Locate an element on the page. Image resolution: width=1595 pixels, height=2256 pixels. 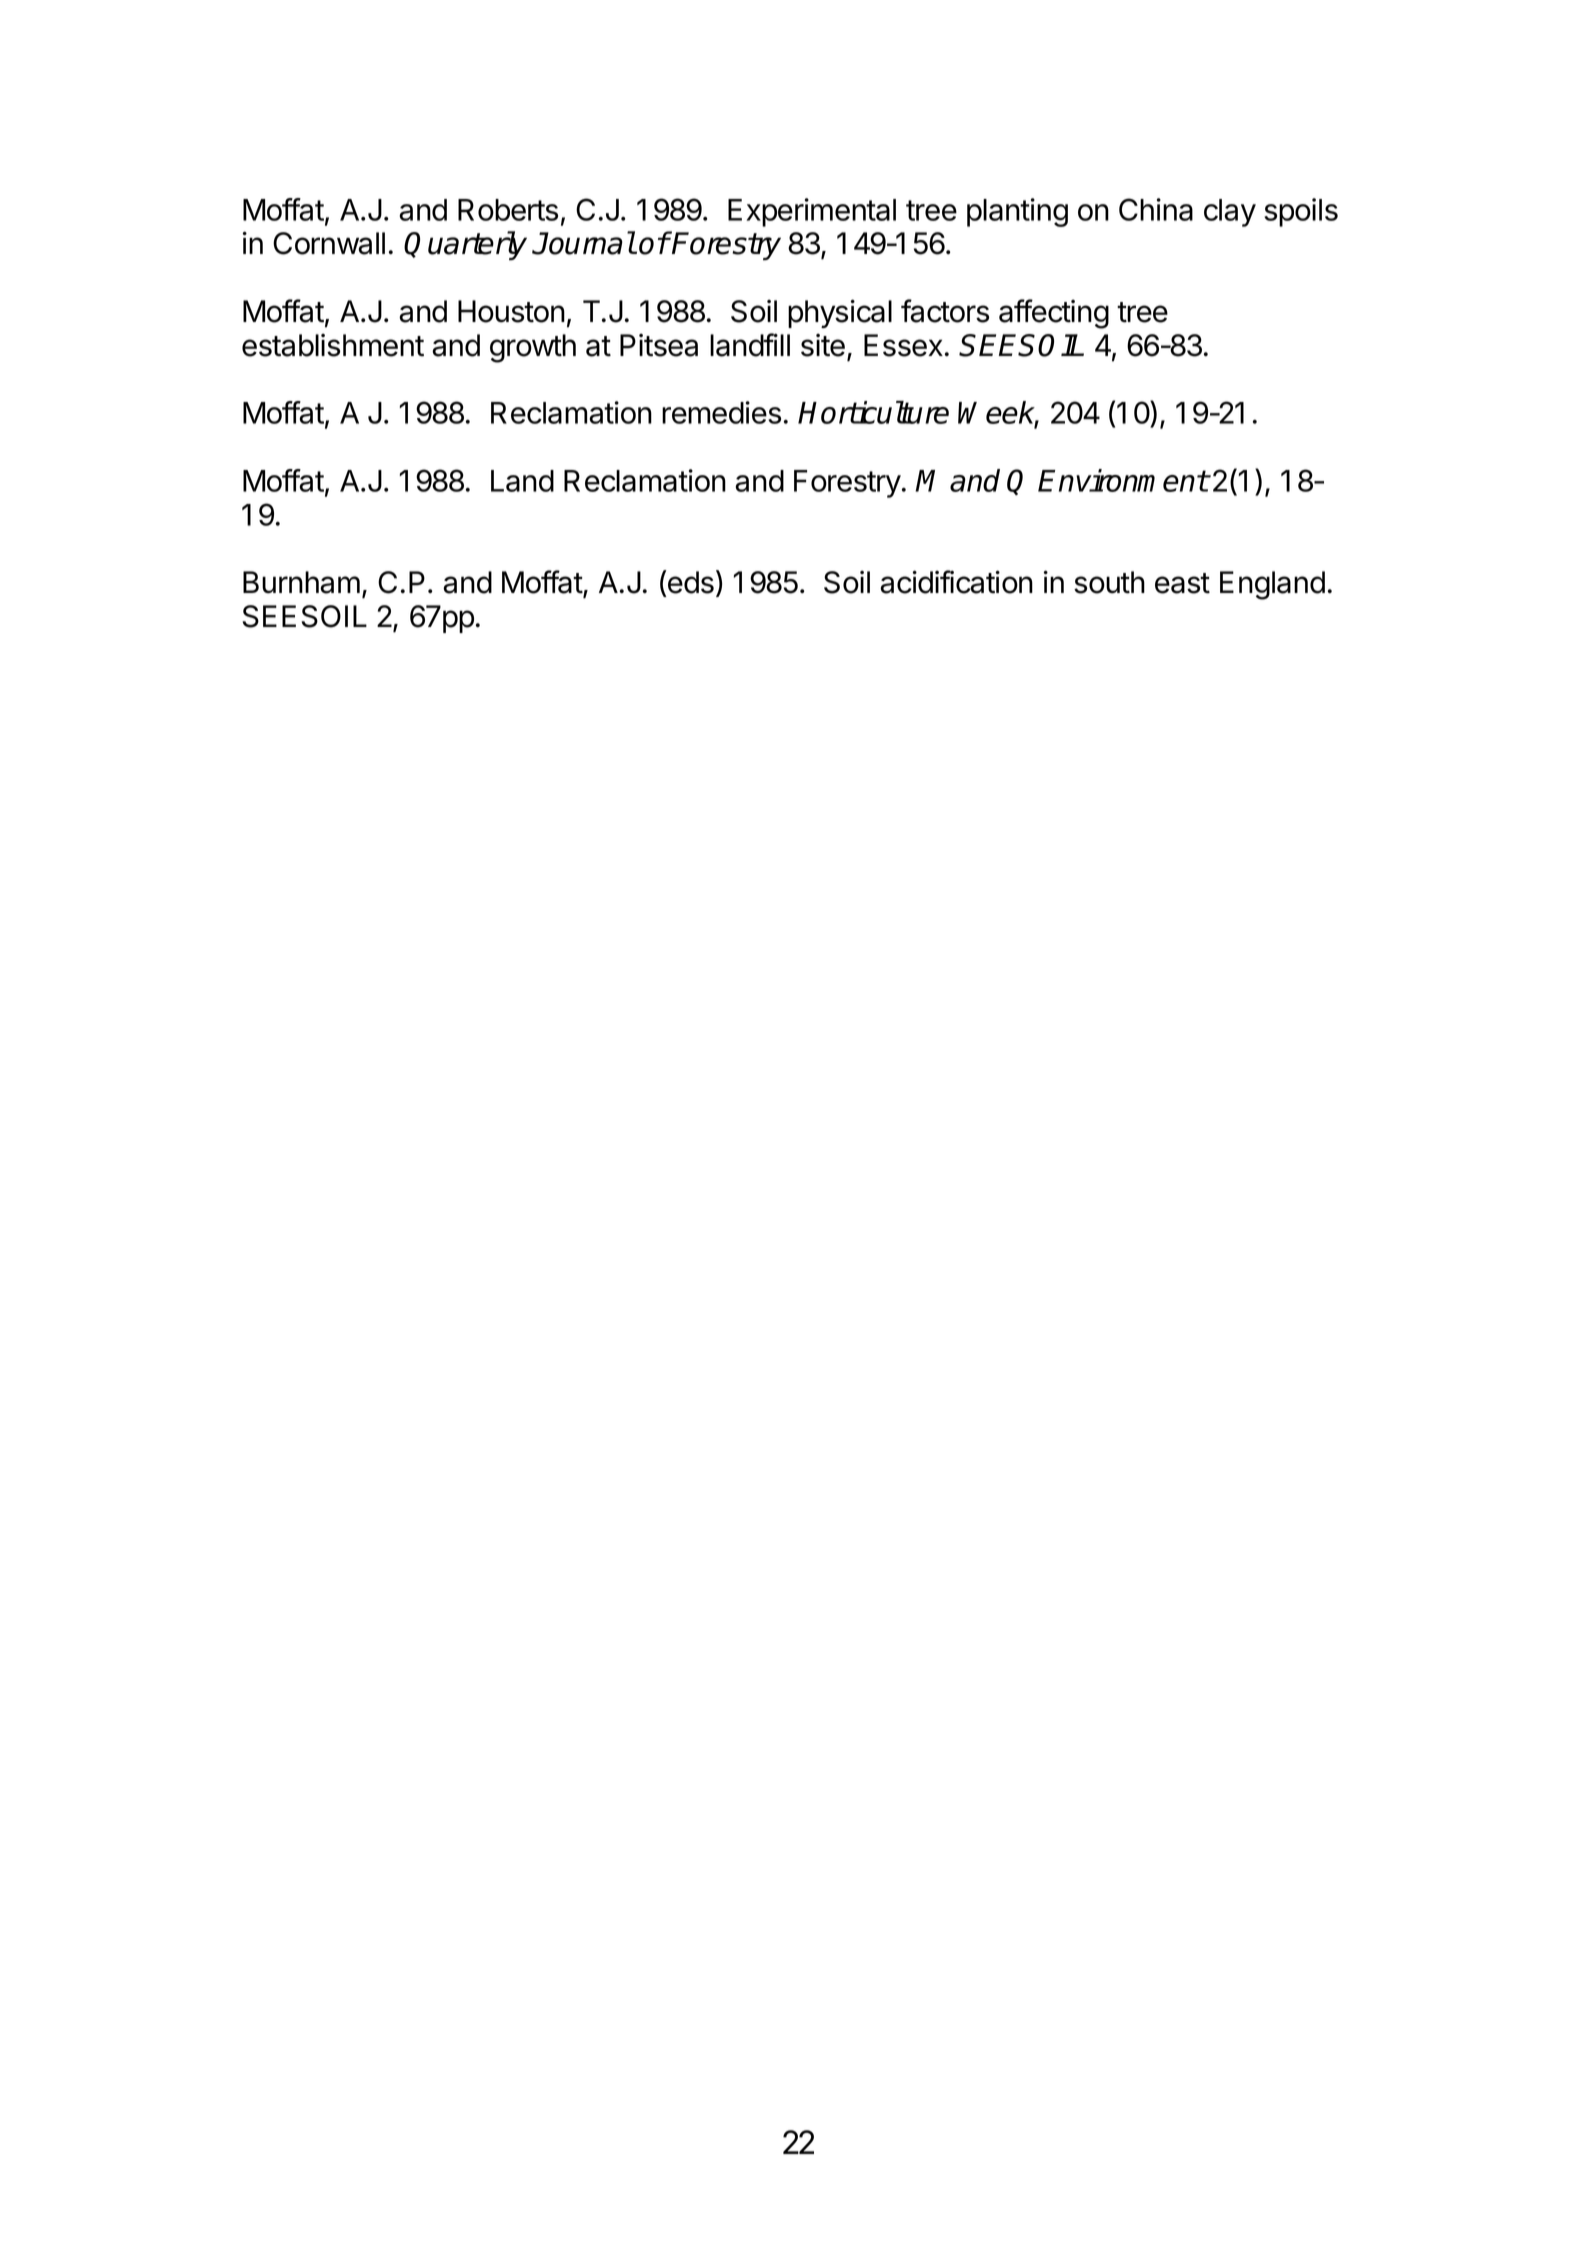
growth is located at coordinates (533, 348).
